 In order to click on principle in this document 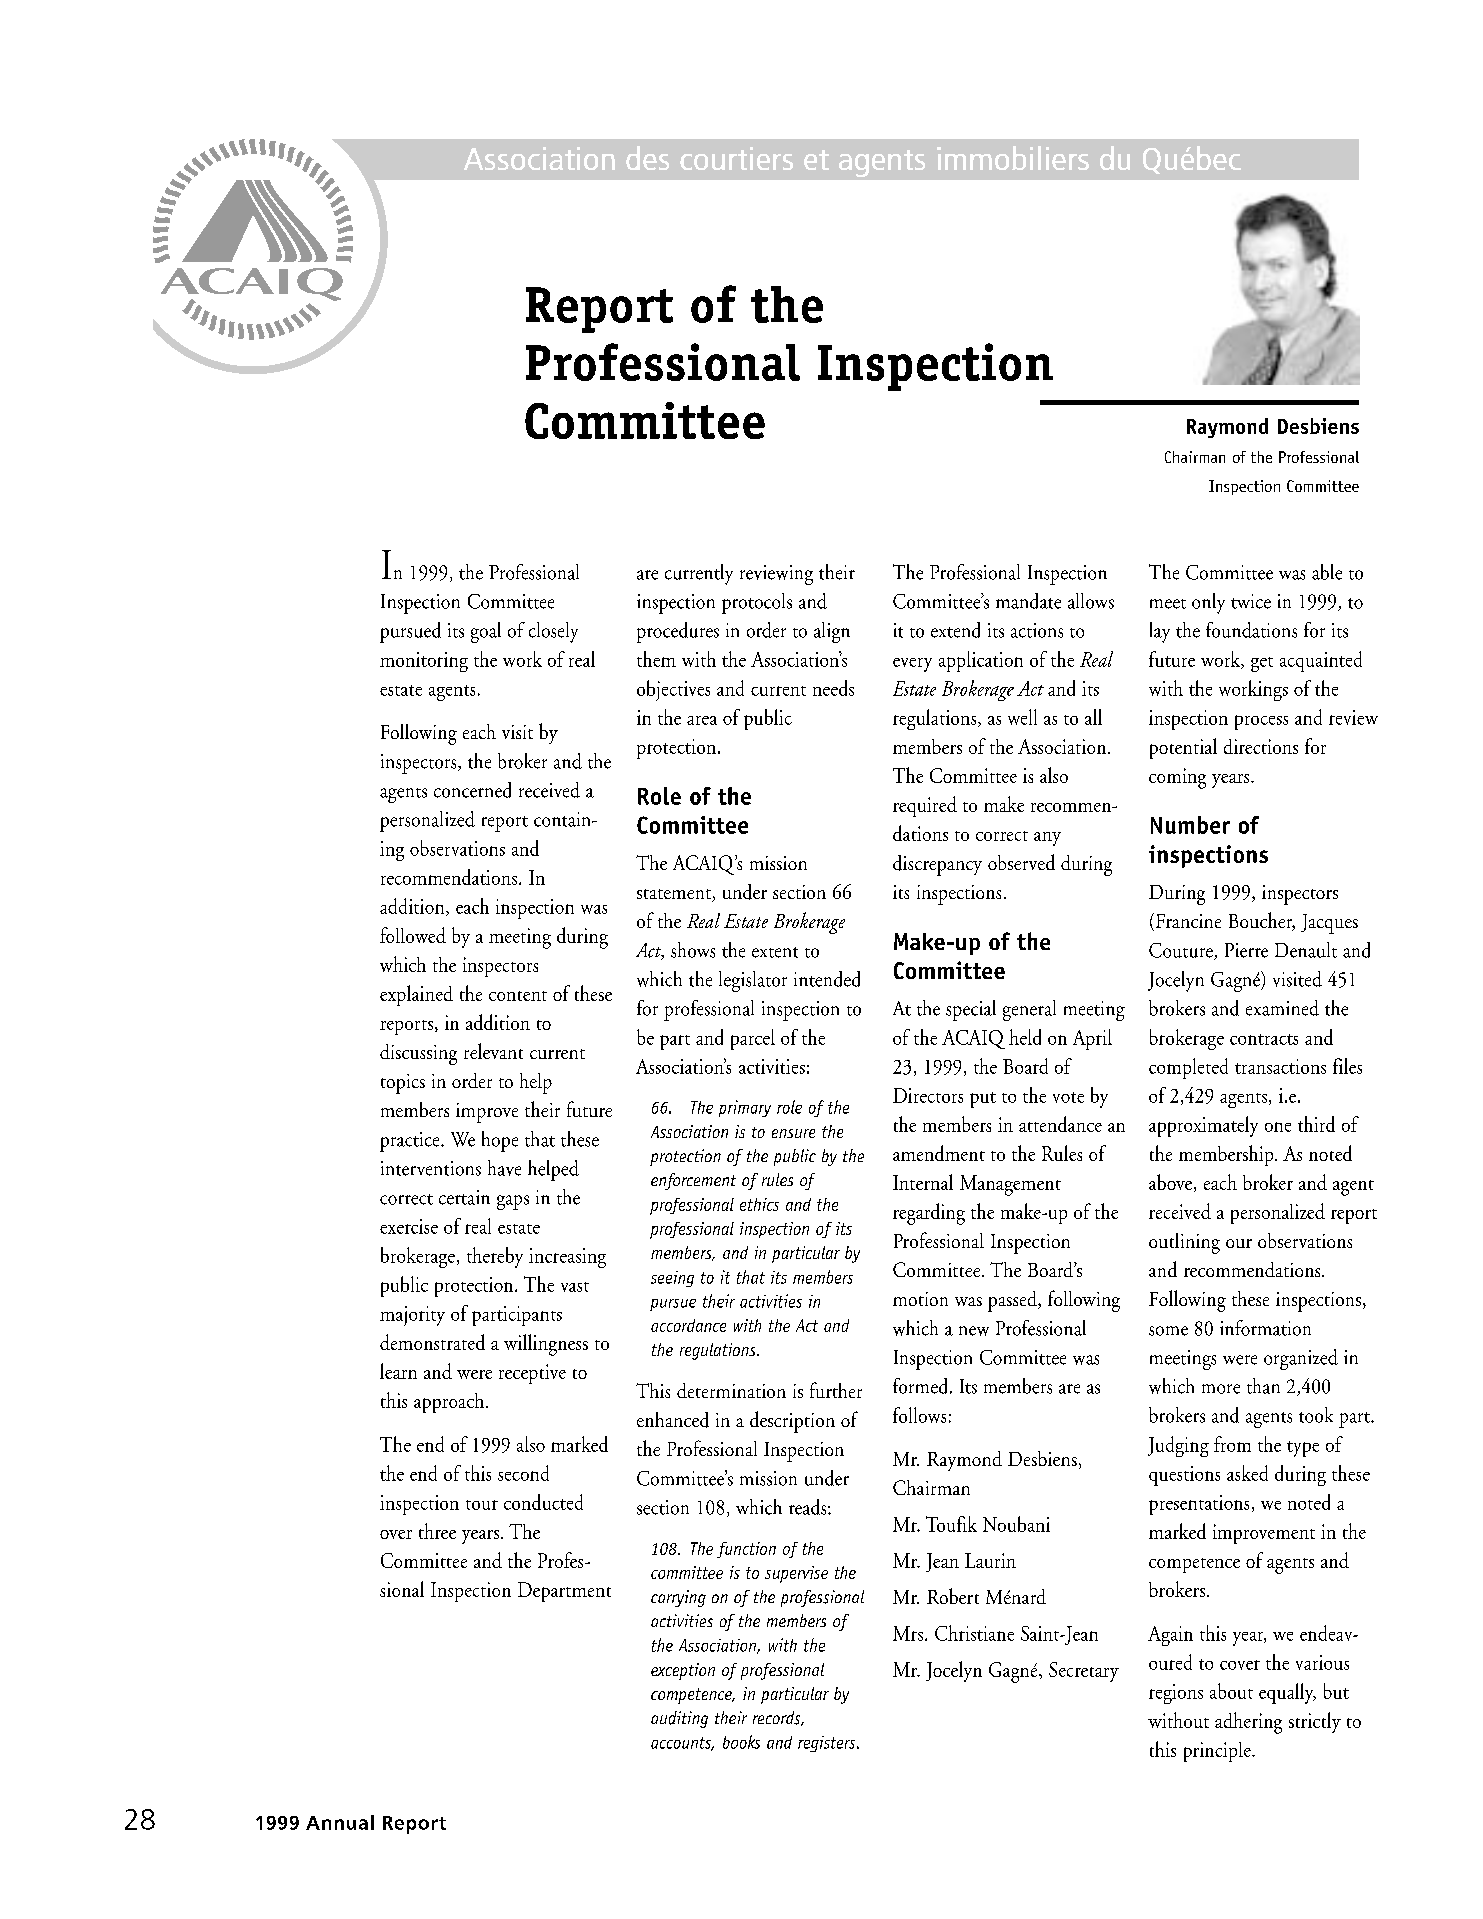, I will do `click(1218, 1752)`.
